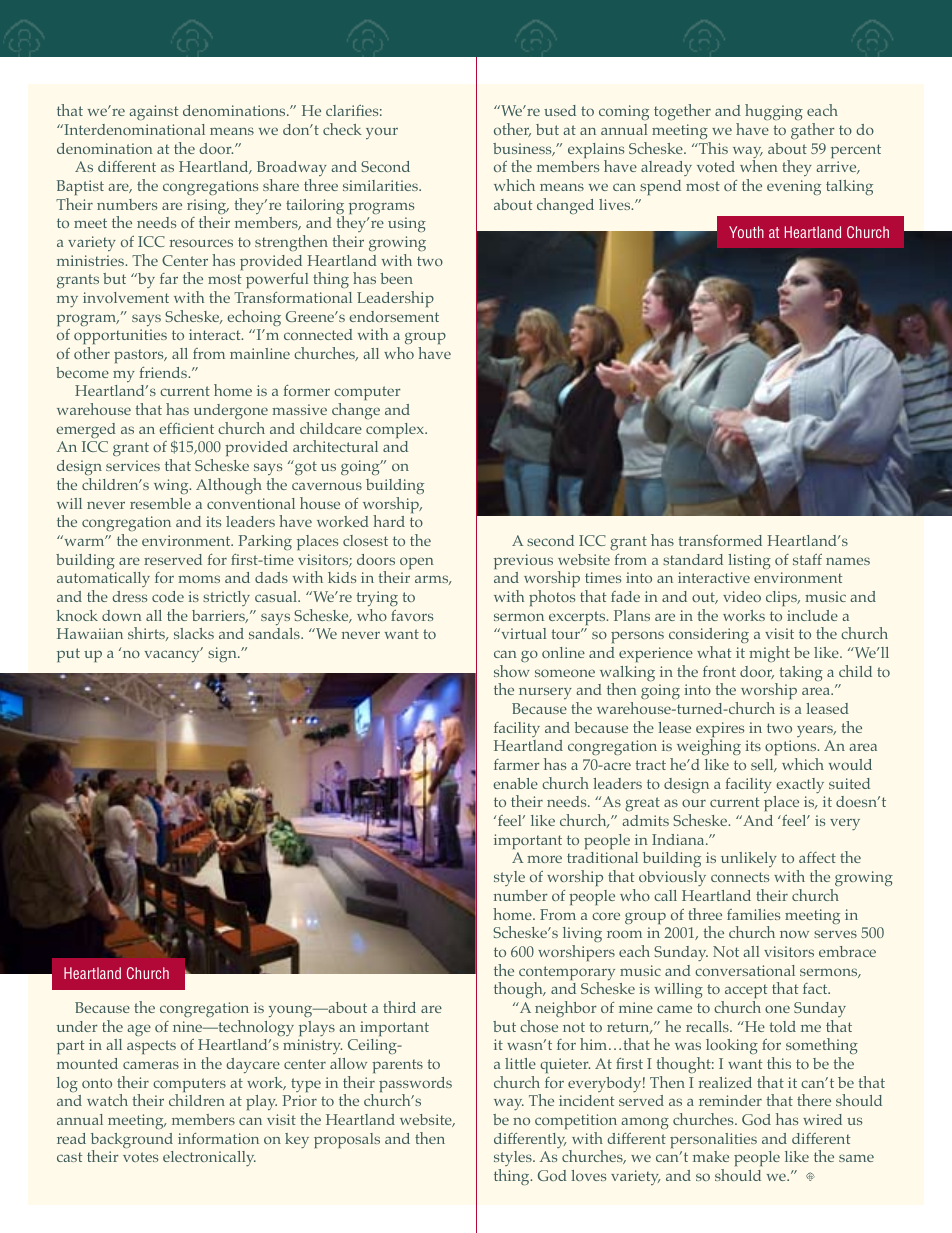  What do you see at coordinates (153, 112) in the screenshot?
I see `against` at bounding box center [153, 112].
